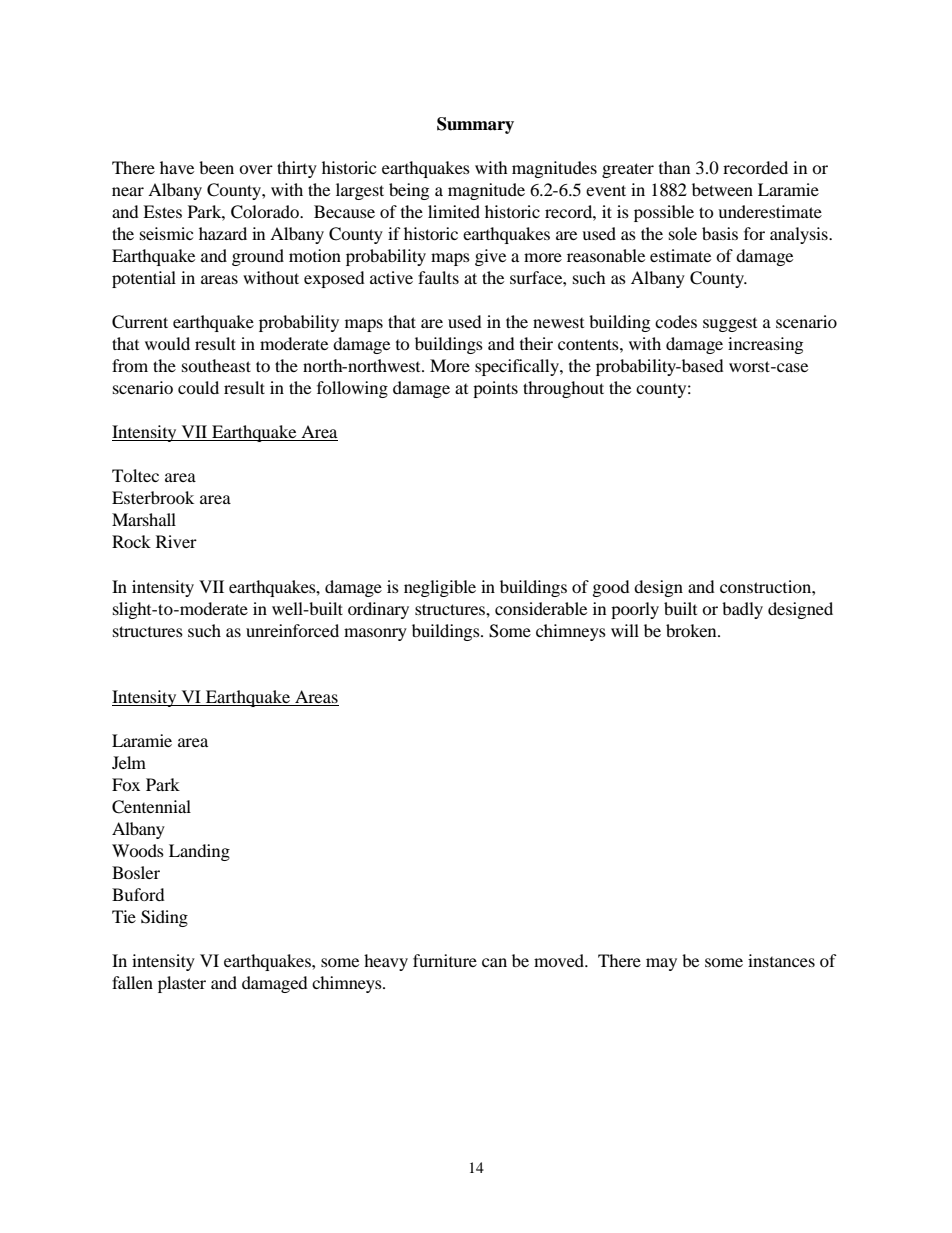 The image size is (952, 1233). Describe the element at coordinates (216, 365) in the image. I see `southeast` at that location.
